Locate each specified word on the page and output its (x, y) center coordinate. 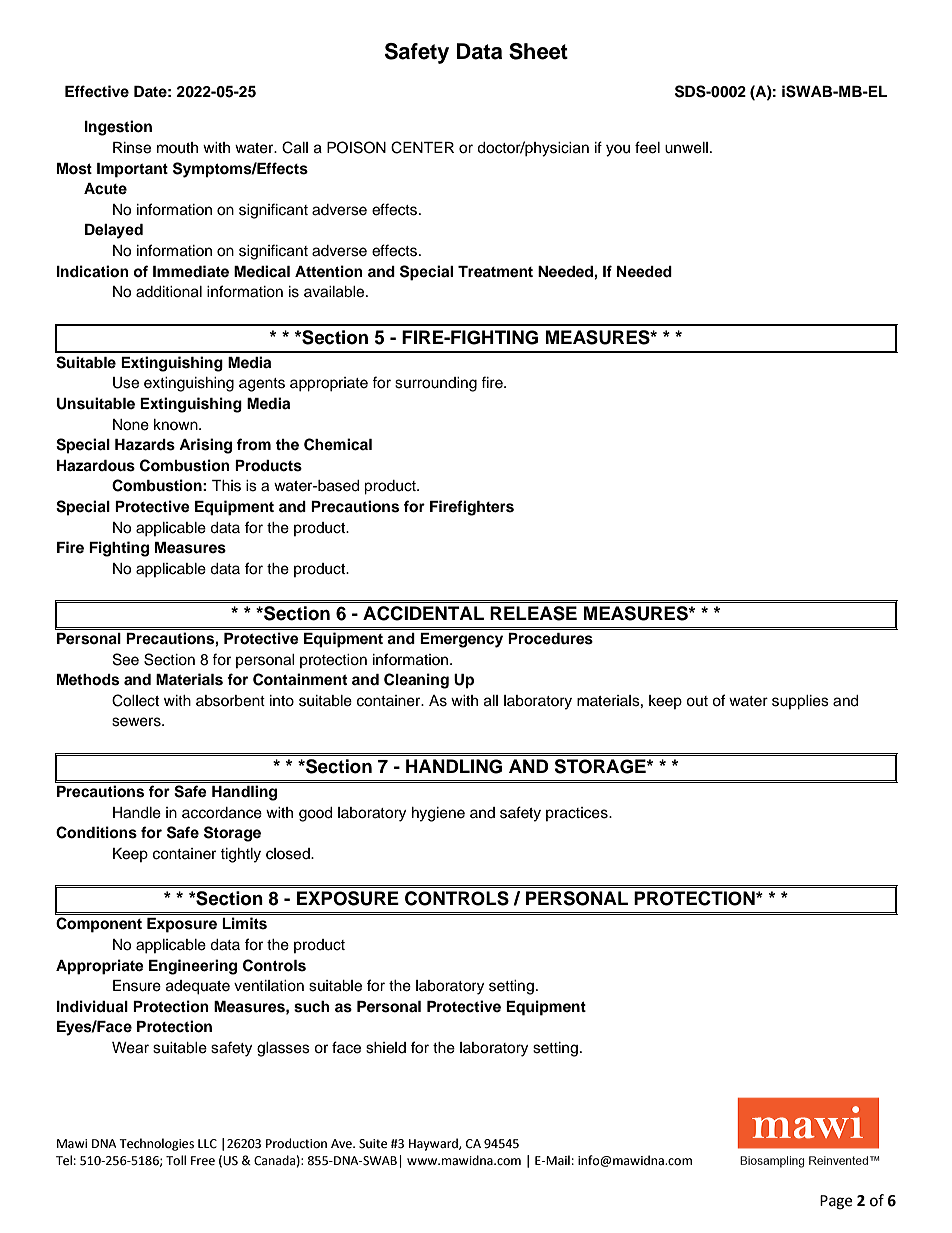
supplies (800, 702)
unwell (686, 148)
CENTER (422, 147)
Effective (97, 91)
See (126, 659)
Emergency (461, 640)
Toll (176, 1160)
